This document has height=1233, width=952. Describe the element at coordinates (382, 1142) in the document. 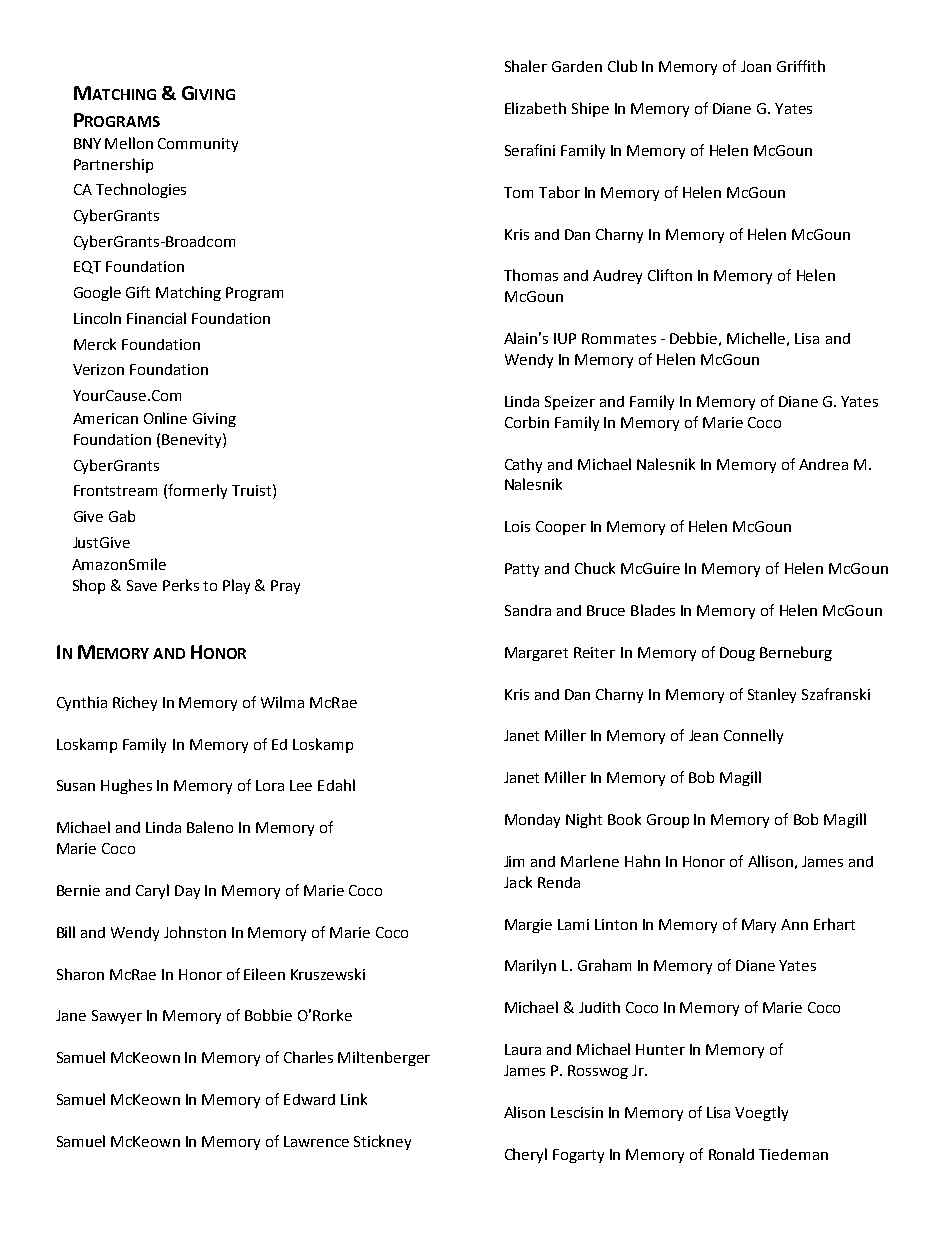

I see `Stickney` at that location.
